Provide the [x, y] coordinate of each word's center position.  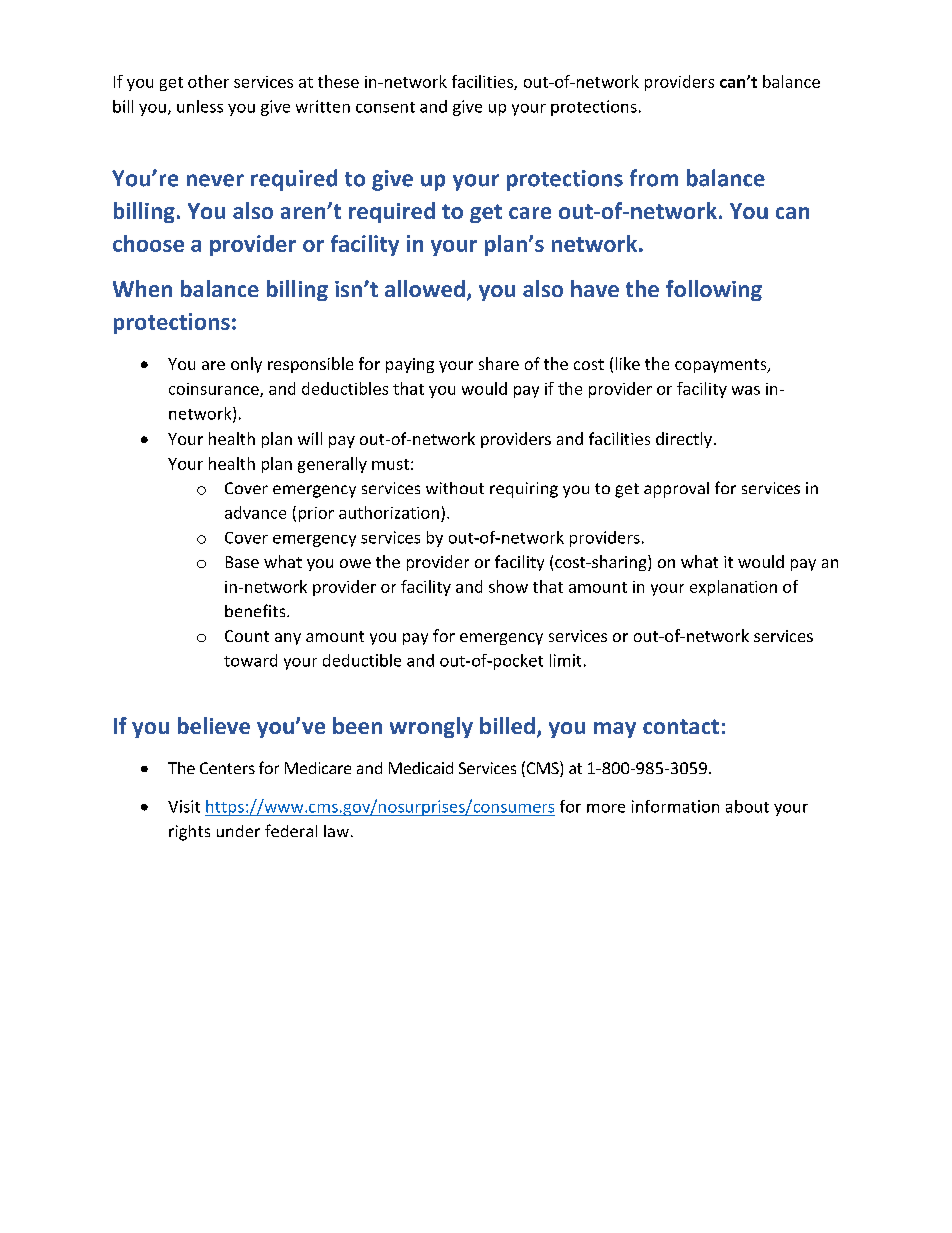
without [455, 488]
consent [385, 107]
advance [255, 512]
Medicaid [421, 768]
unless [200, 106]
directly [684, 440]
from [654, 178]
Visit [184, 806]
